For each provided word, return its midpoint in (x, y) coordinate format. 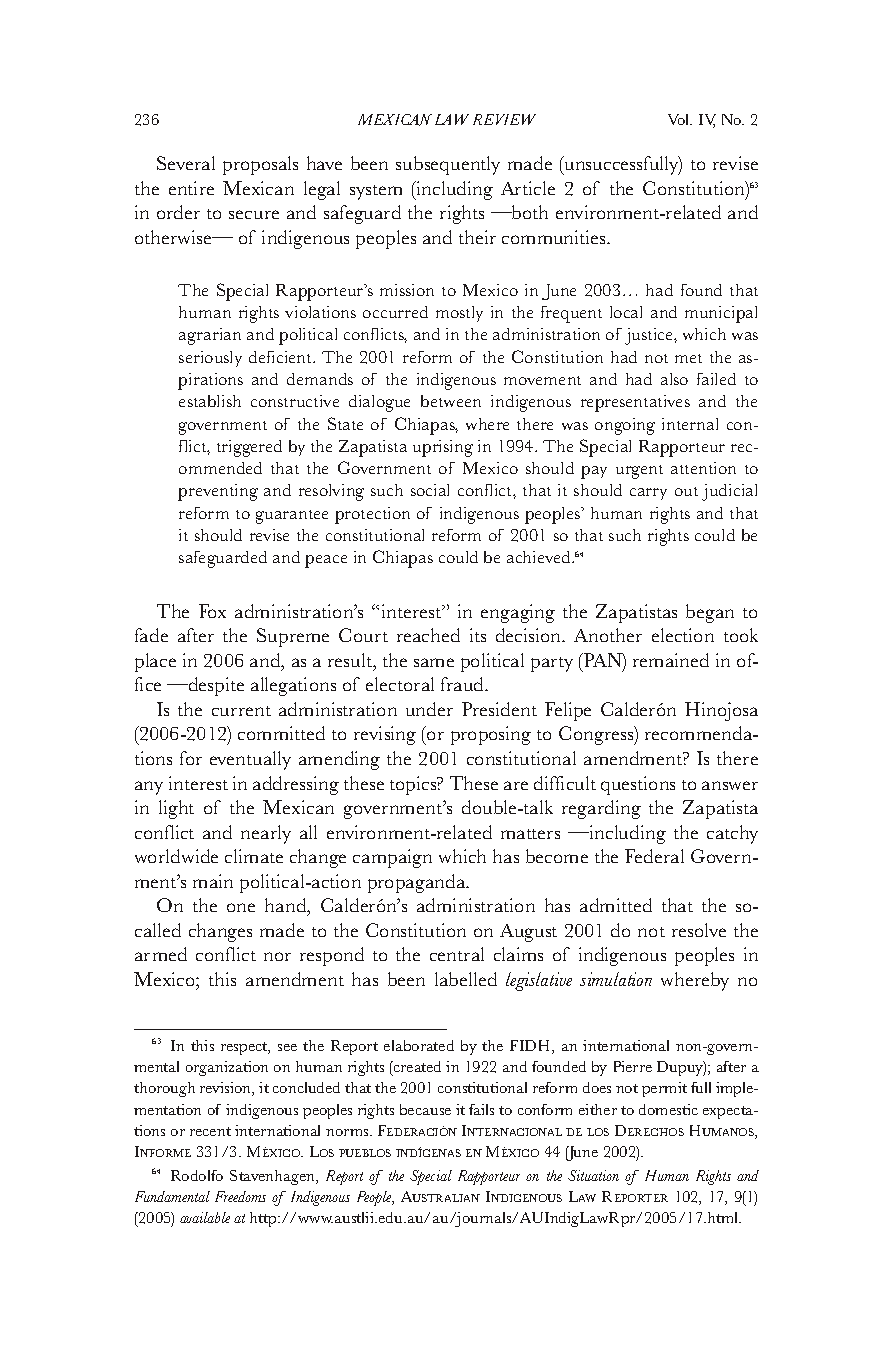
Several (186, 163)
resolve (699, 930)
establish (210, 401)
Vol (680, 119)
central (457, 954)
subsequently (448, 165)
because (425, 1109)
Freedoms (240, 1196)
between (451, 401)
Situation (593, 1175)
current (241, 711)
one (241, 907)
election (683, 635)
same (434, 662)
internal (690, 424)
